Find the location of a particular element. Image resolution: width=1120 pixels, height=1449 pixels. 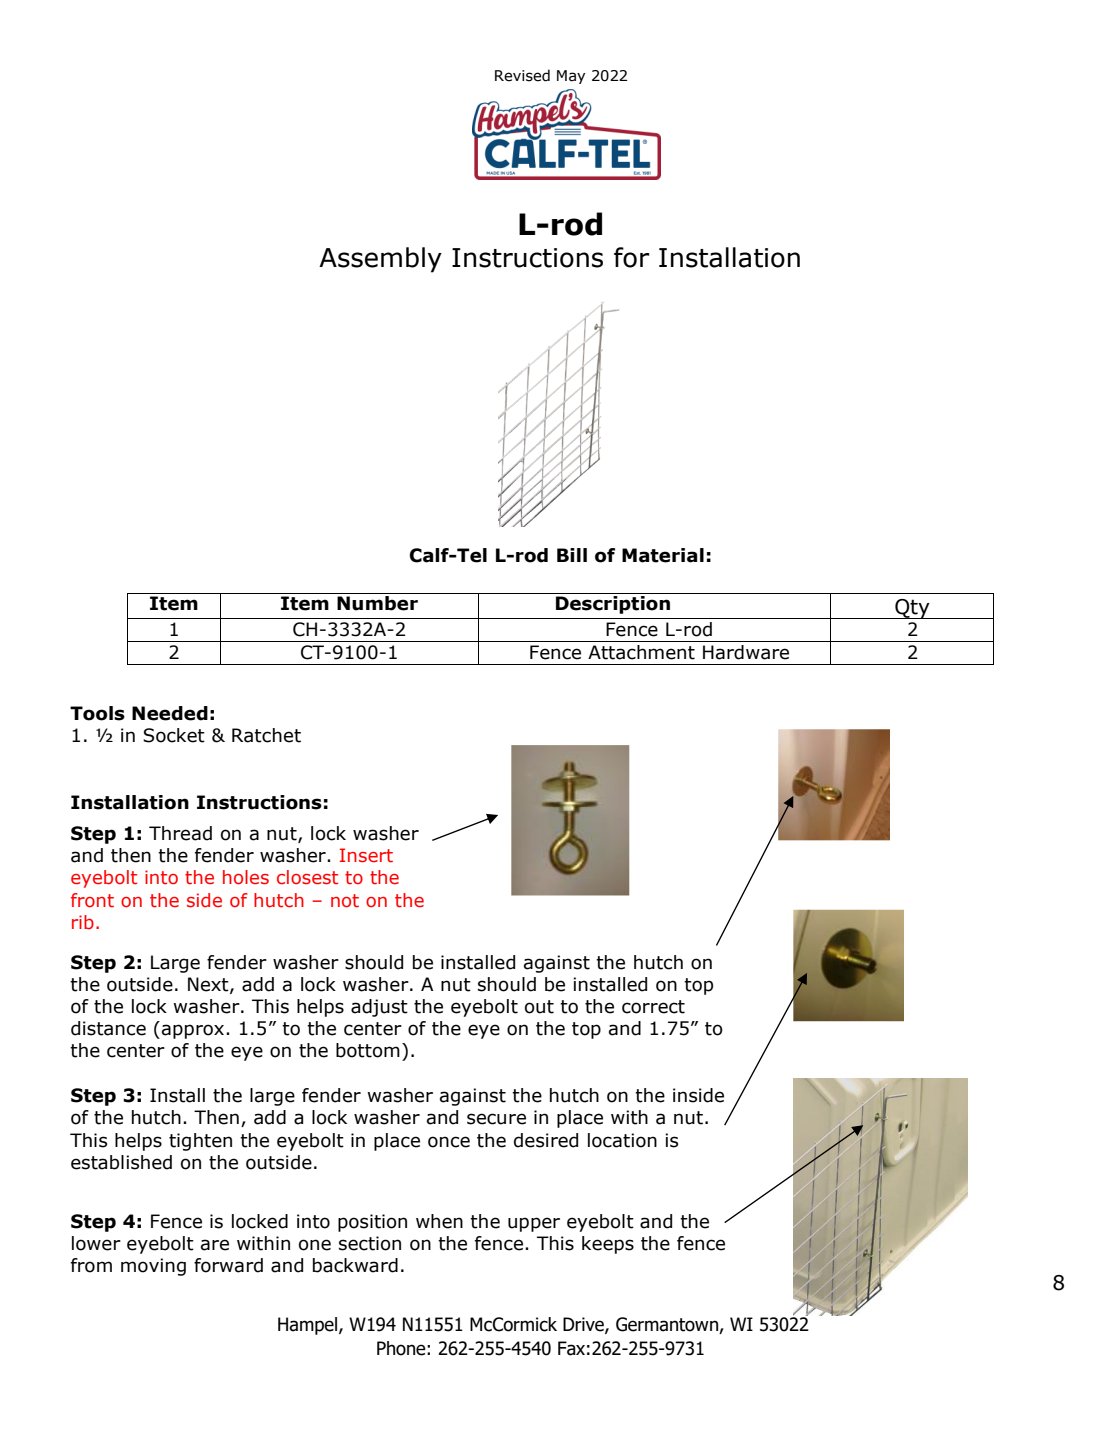

Bill is located at coordinates (572, 555).
